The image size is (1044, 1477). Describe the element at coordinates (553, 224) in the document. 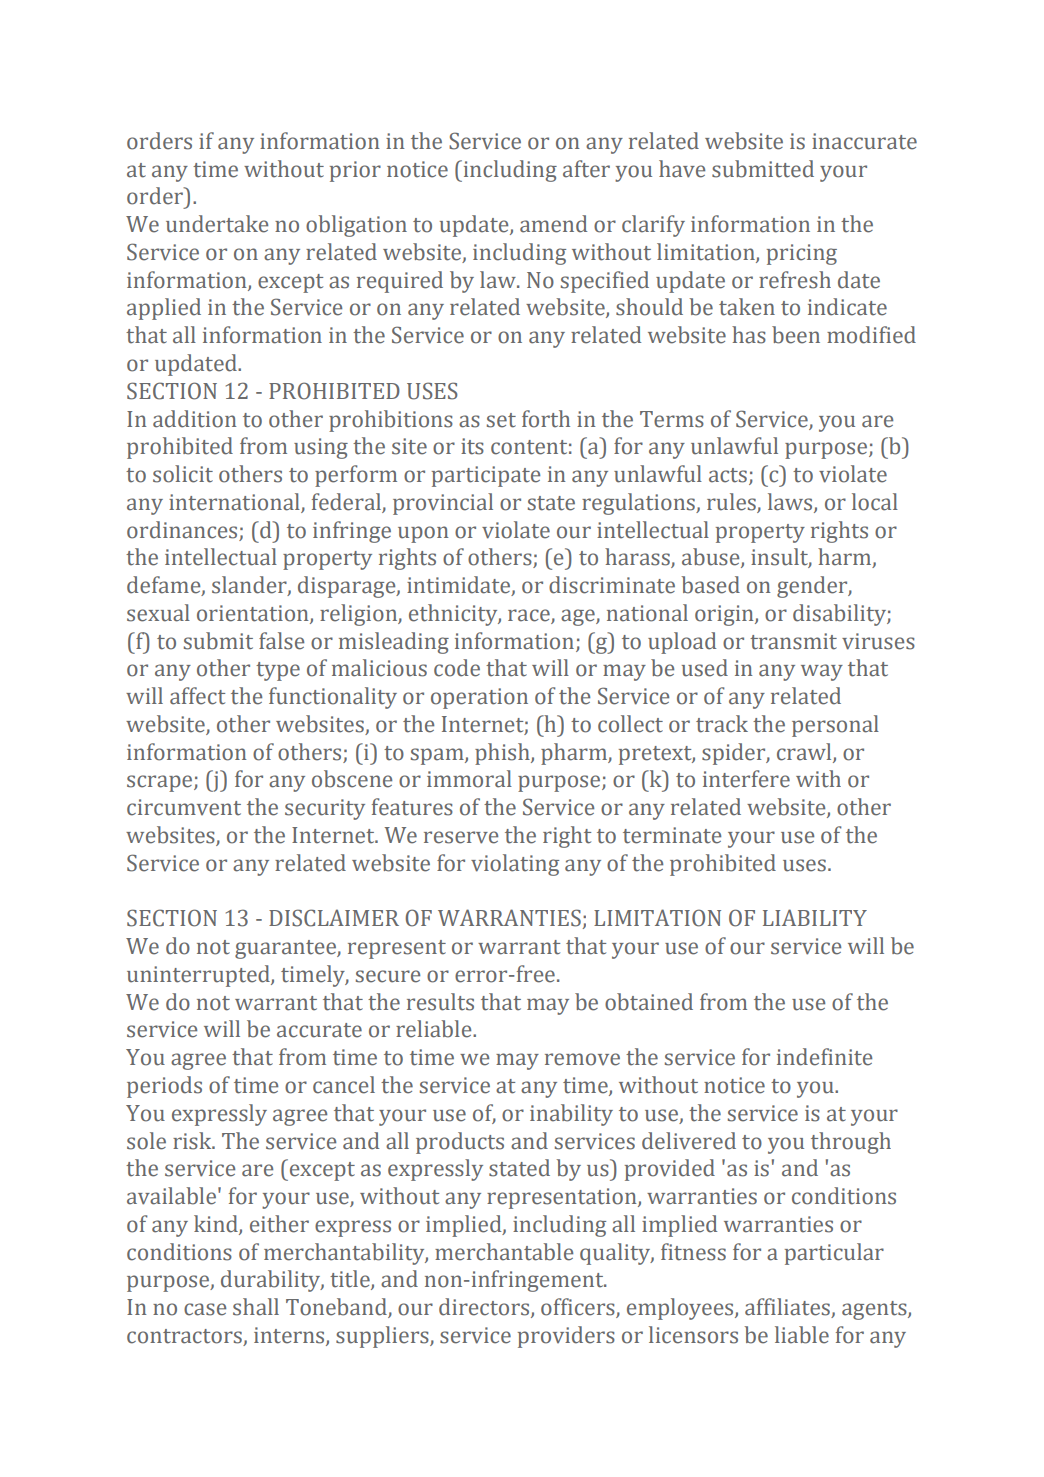

I see `amend` at that location.
